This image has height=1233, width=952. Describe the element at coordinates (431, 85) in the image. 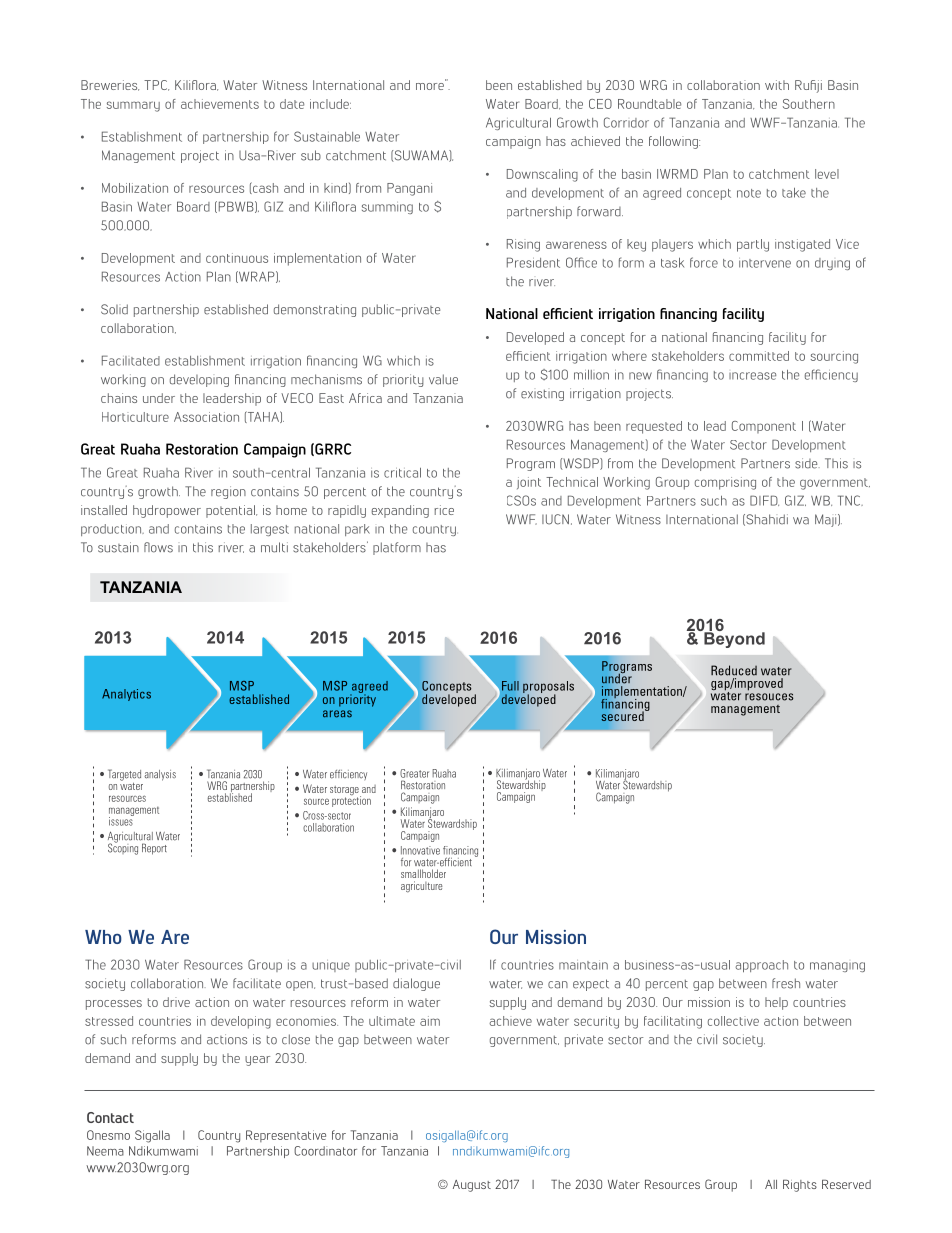

I see `more` at that location.
